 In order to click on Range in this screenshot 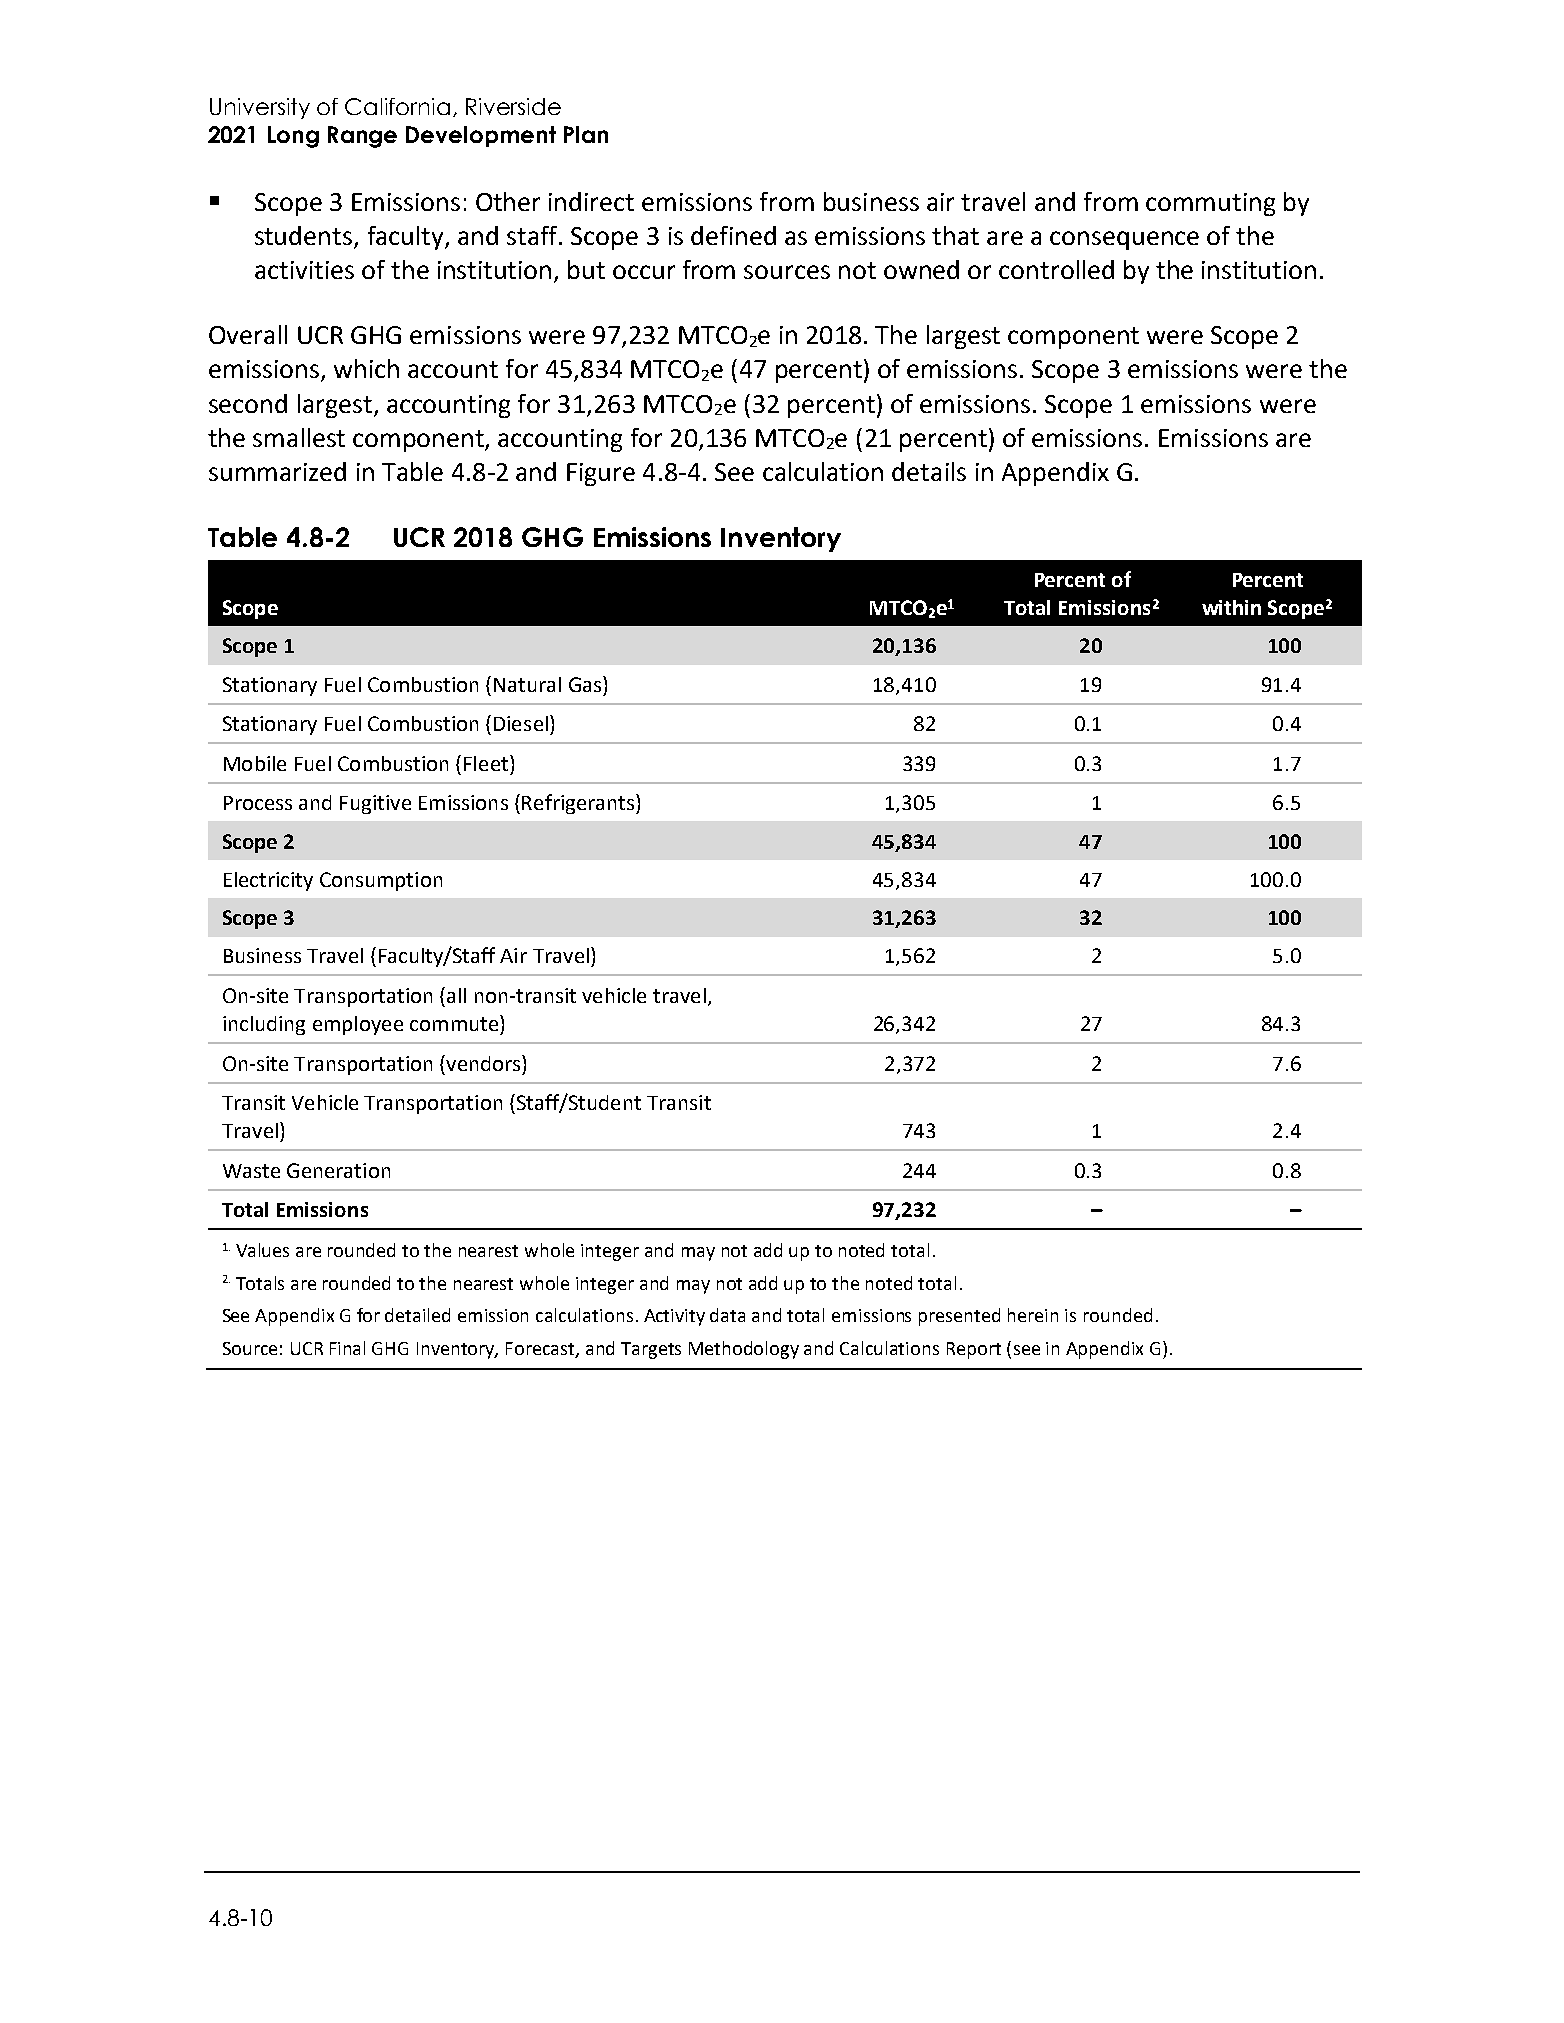, I will do `click(362, 137)`.
